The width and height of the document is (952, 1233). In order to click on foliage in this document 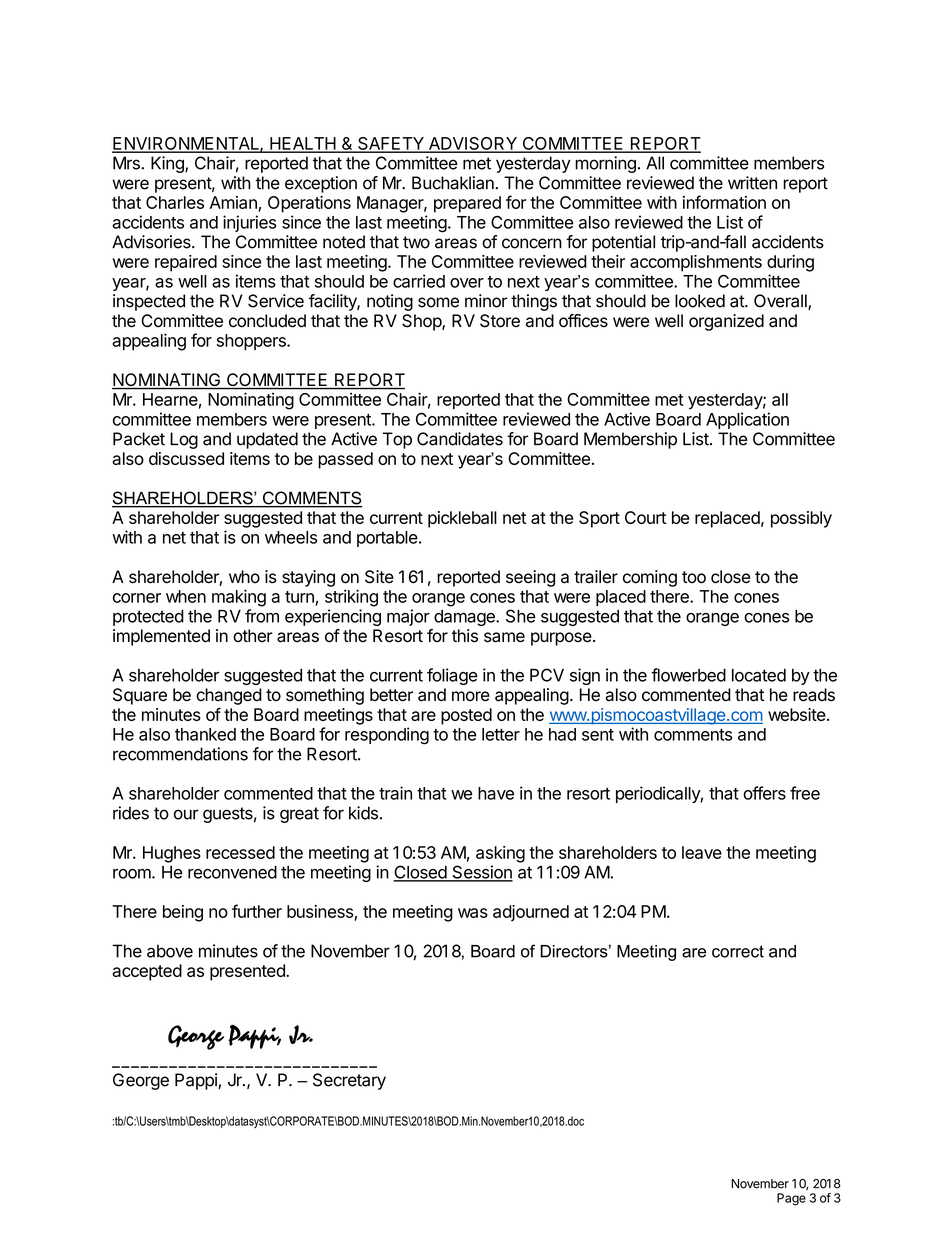, I will do `click(452, 676)`.
